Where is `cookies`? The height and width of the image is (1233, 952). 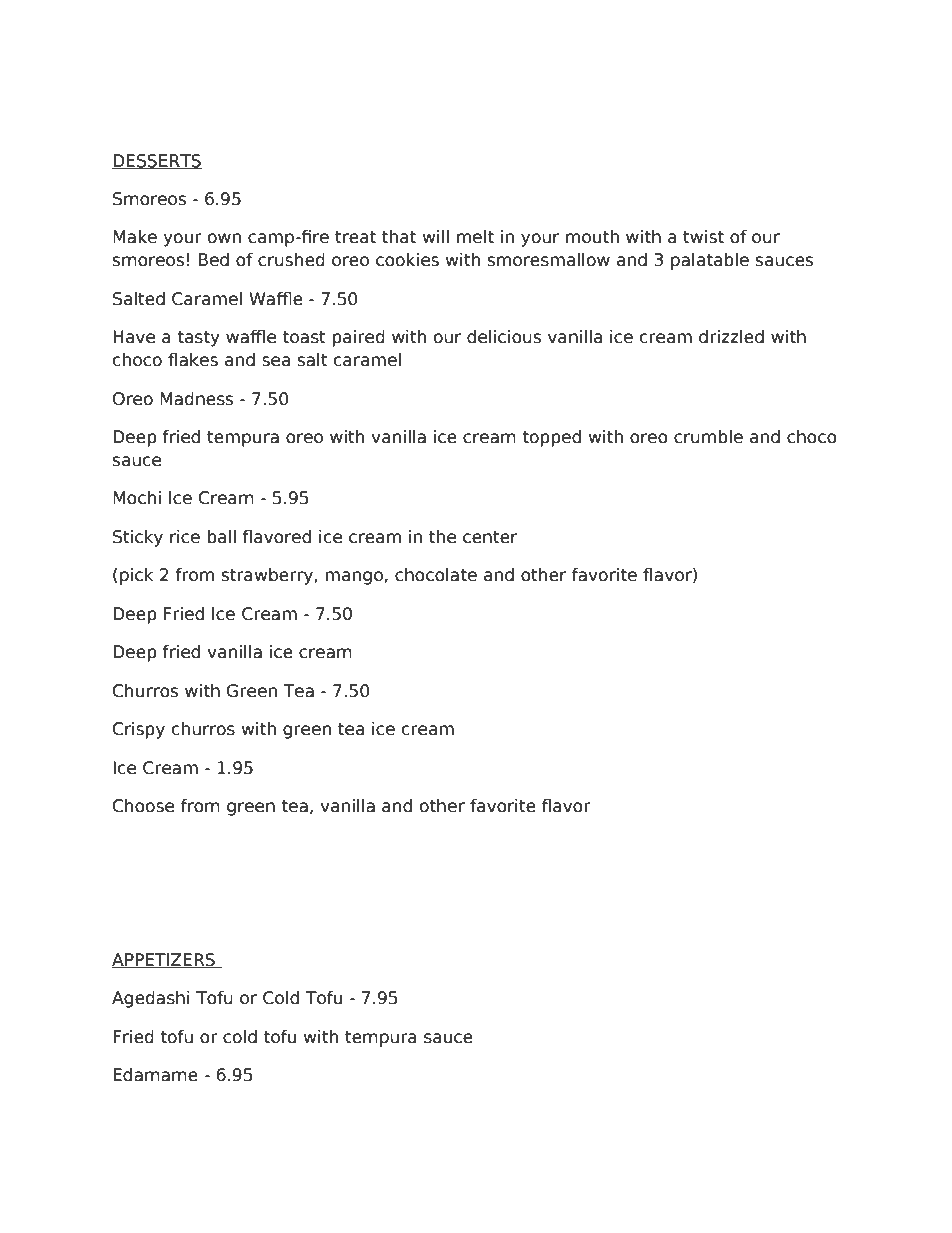 cookies is located at coordinates (407, 260).
